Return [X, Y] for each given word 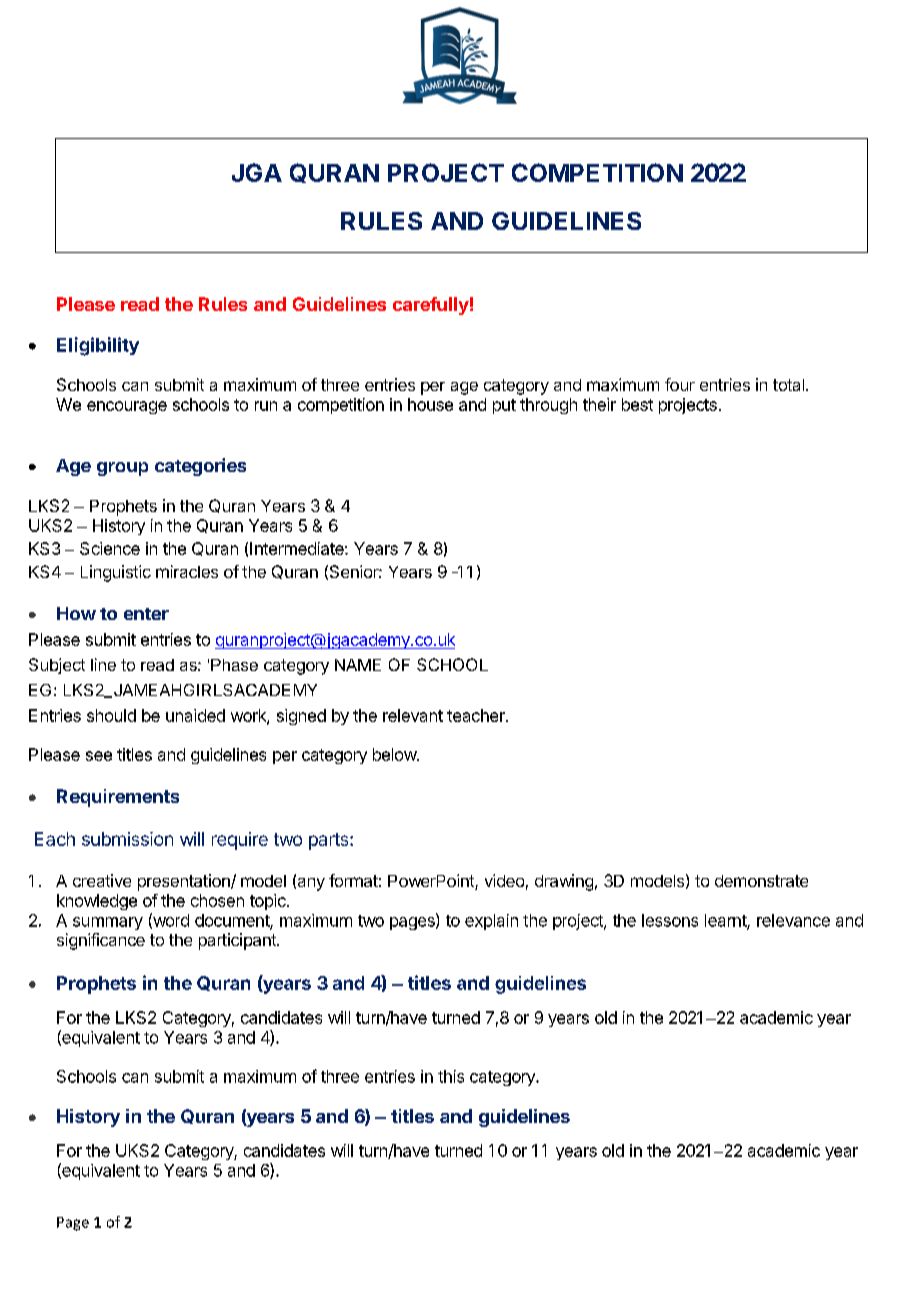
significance [101, 941]
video [504, 880]
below [395, 754]
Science [110, 548]
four [680, 384]
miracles [187, 571]
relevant [413, 715]
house [430, 404]
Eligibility [98, 346]
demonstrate [761, 881]
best [637, 404]
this [451, 1076]
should [111, 715]
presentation [185, 882]
